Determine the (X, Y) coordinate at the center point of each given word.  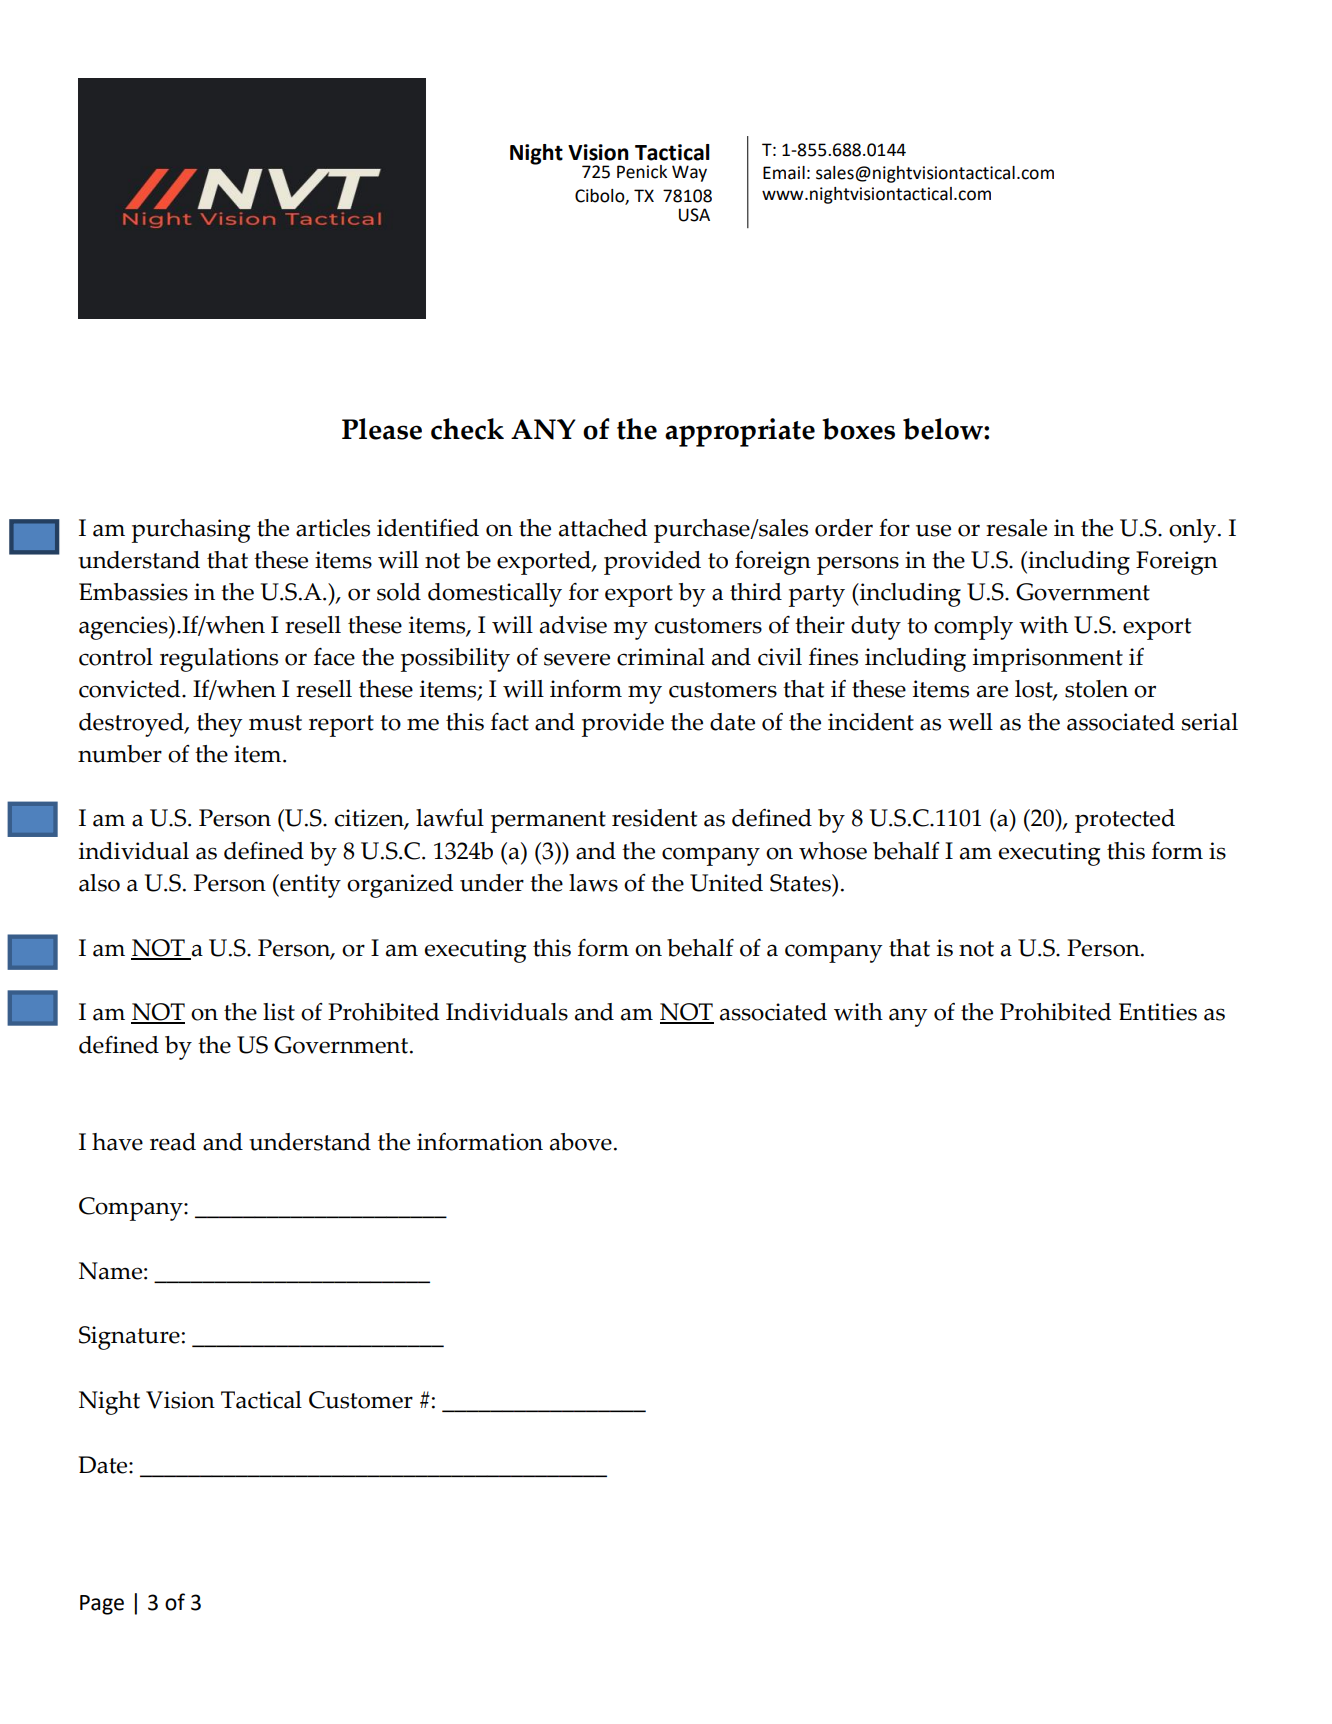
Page (102, 1605)
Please (382, 429)
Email (784, 173)
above (581, 1142)
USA (694, 215)
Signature (129, 1338)
